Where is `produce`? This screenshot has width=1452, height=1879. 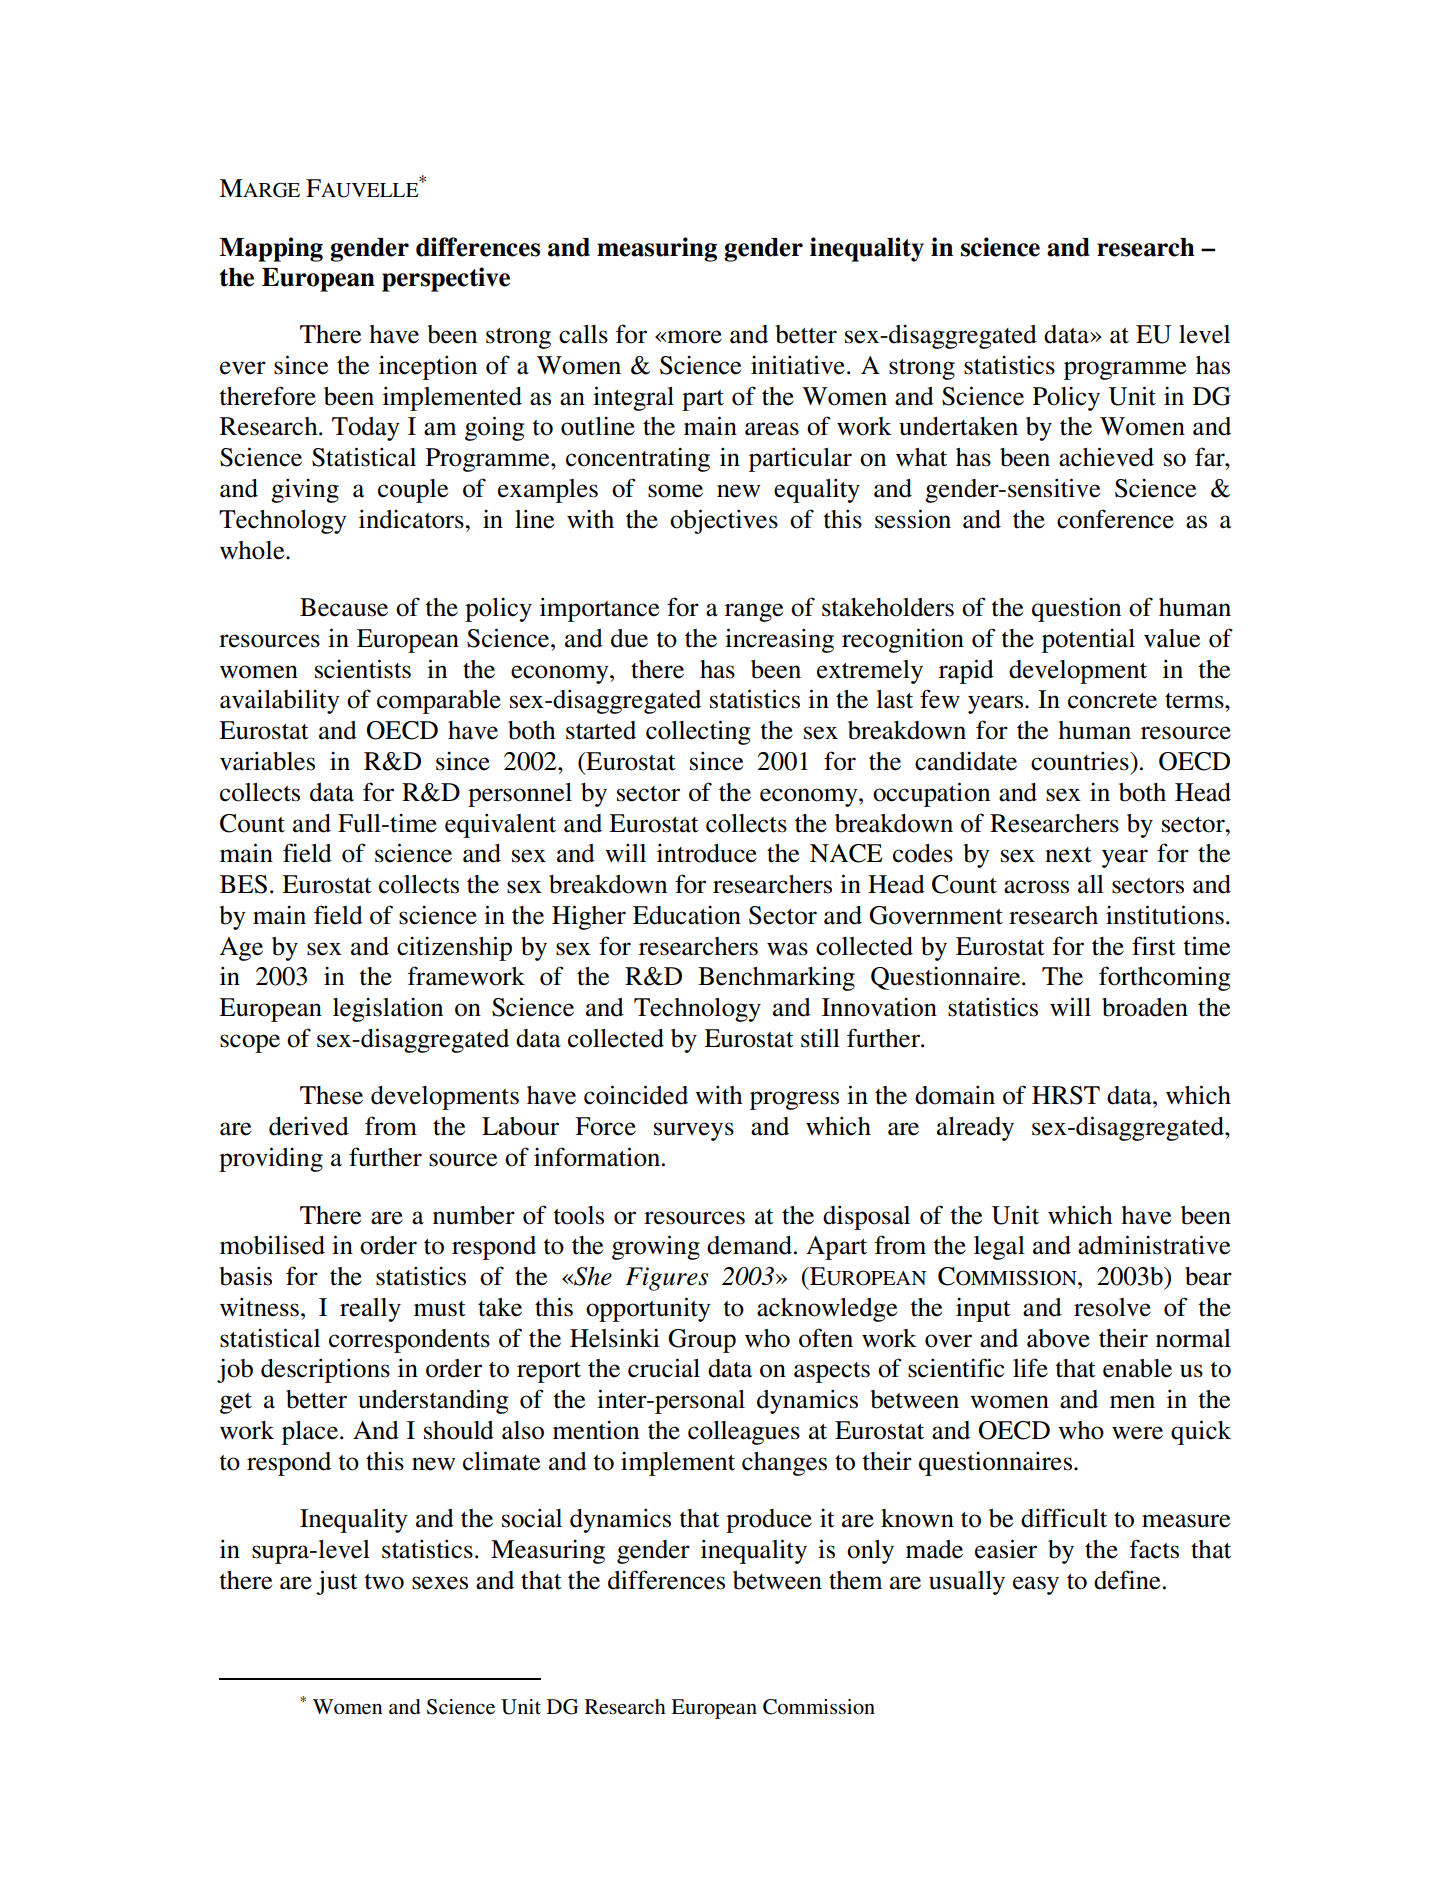
produce is located at coordinates (769, 1521).
